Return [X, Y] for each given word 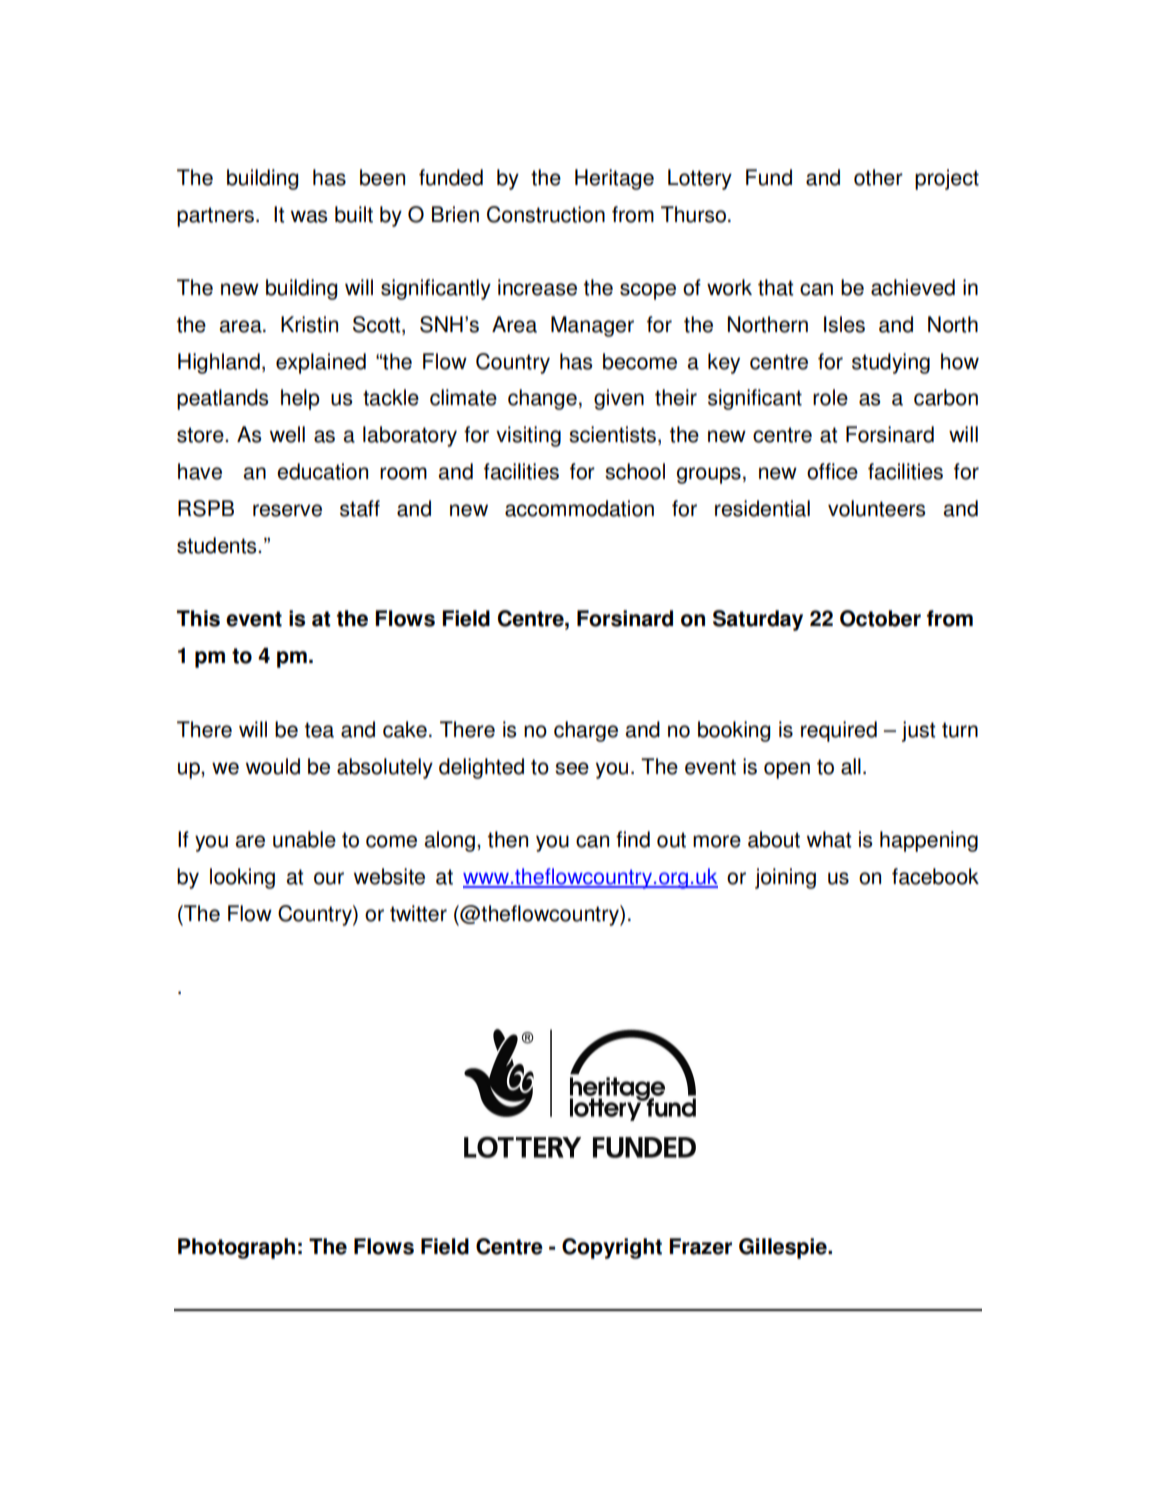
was [309, 216]
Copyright [612, 1248]
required [839, 731]
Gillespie [784, 1248]
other [878, 177]
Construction [546, 214]
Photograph [236, 1248]
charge [586, 731]
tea [319, 730]
